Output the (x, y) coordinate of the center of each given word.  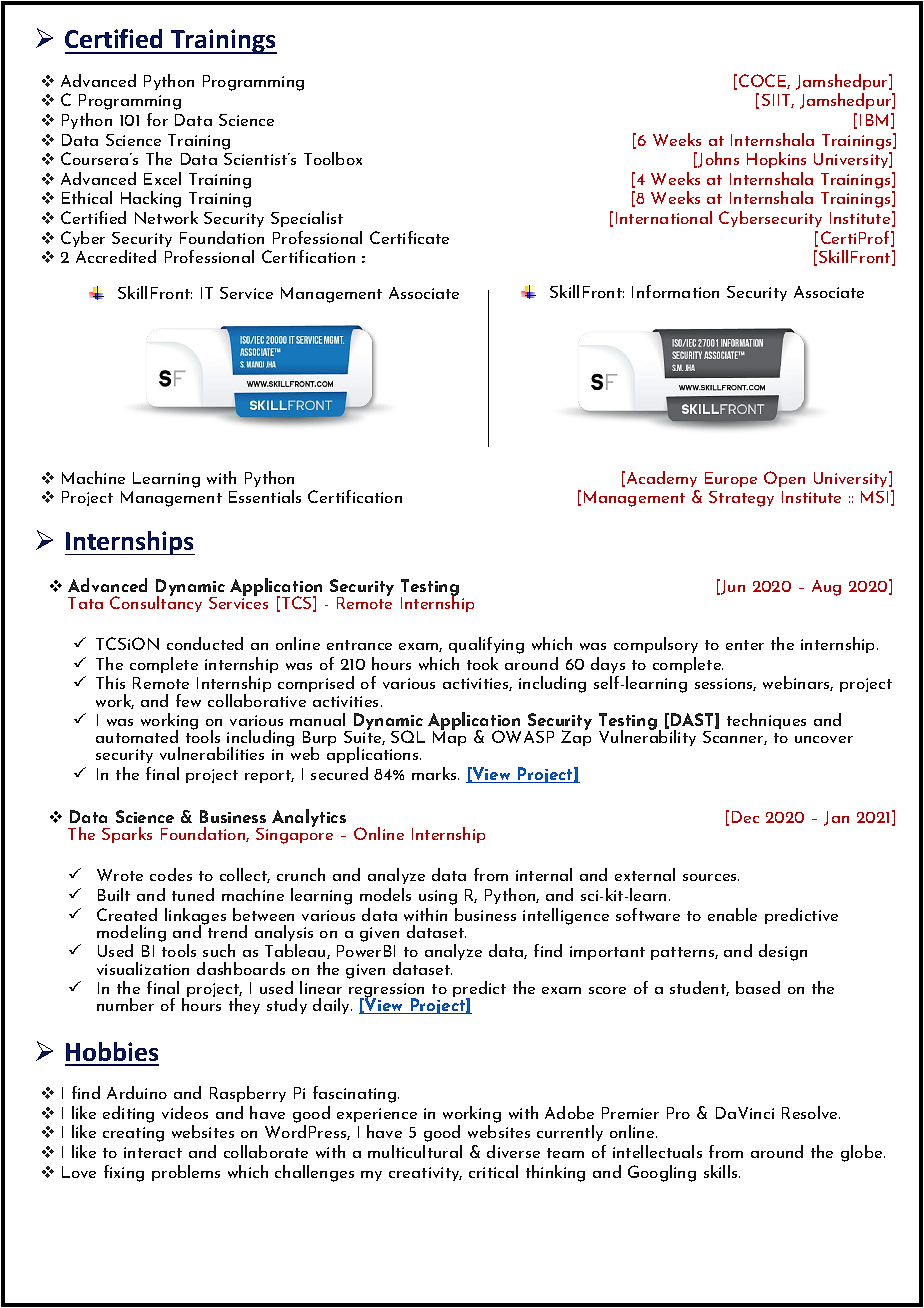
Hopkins (776, 160)
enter (745, 645)
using (438, 897)
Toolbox (333, 158)
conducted (205, 643)
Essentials (265, 496)
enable (732, 914)
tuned (193, 894)
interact (153, 1152)
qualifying (486, 645)
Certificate (409, 237)
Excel (162, 178)
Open (784, 479)
